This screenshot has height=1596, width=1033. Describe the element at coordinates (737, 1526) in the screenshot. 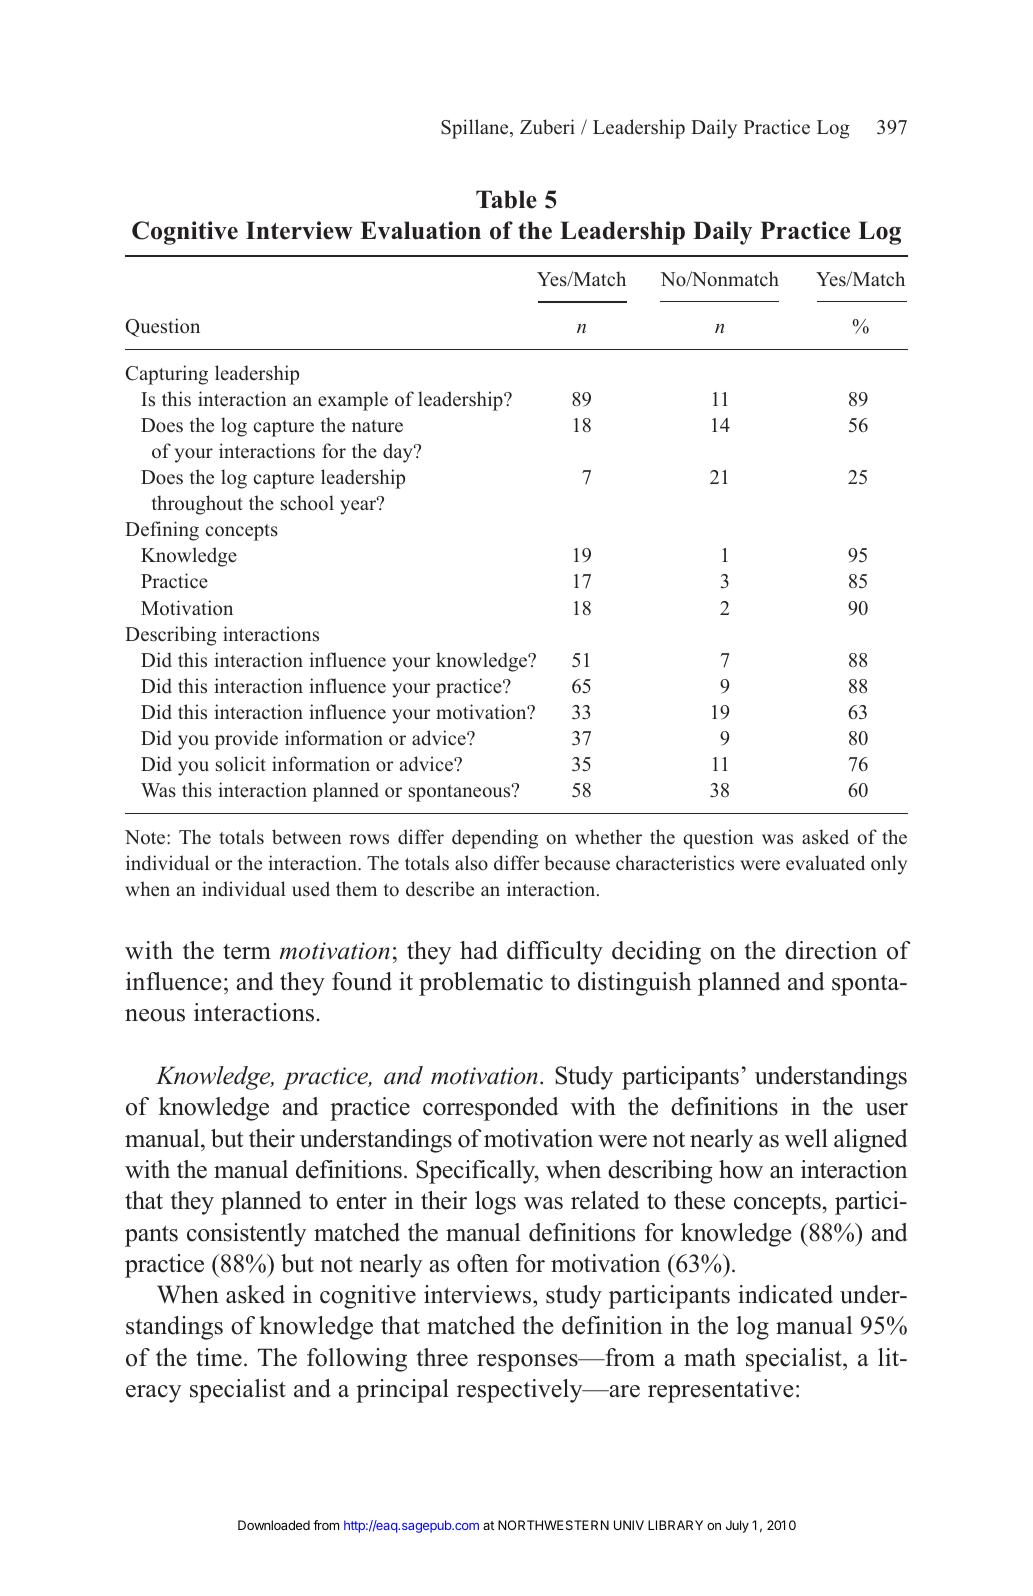

I see `July` at that location.
